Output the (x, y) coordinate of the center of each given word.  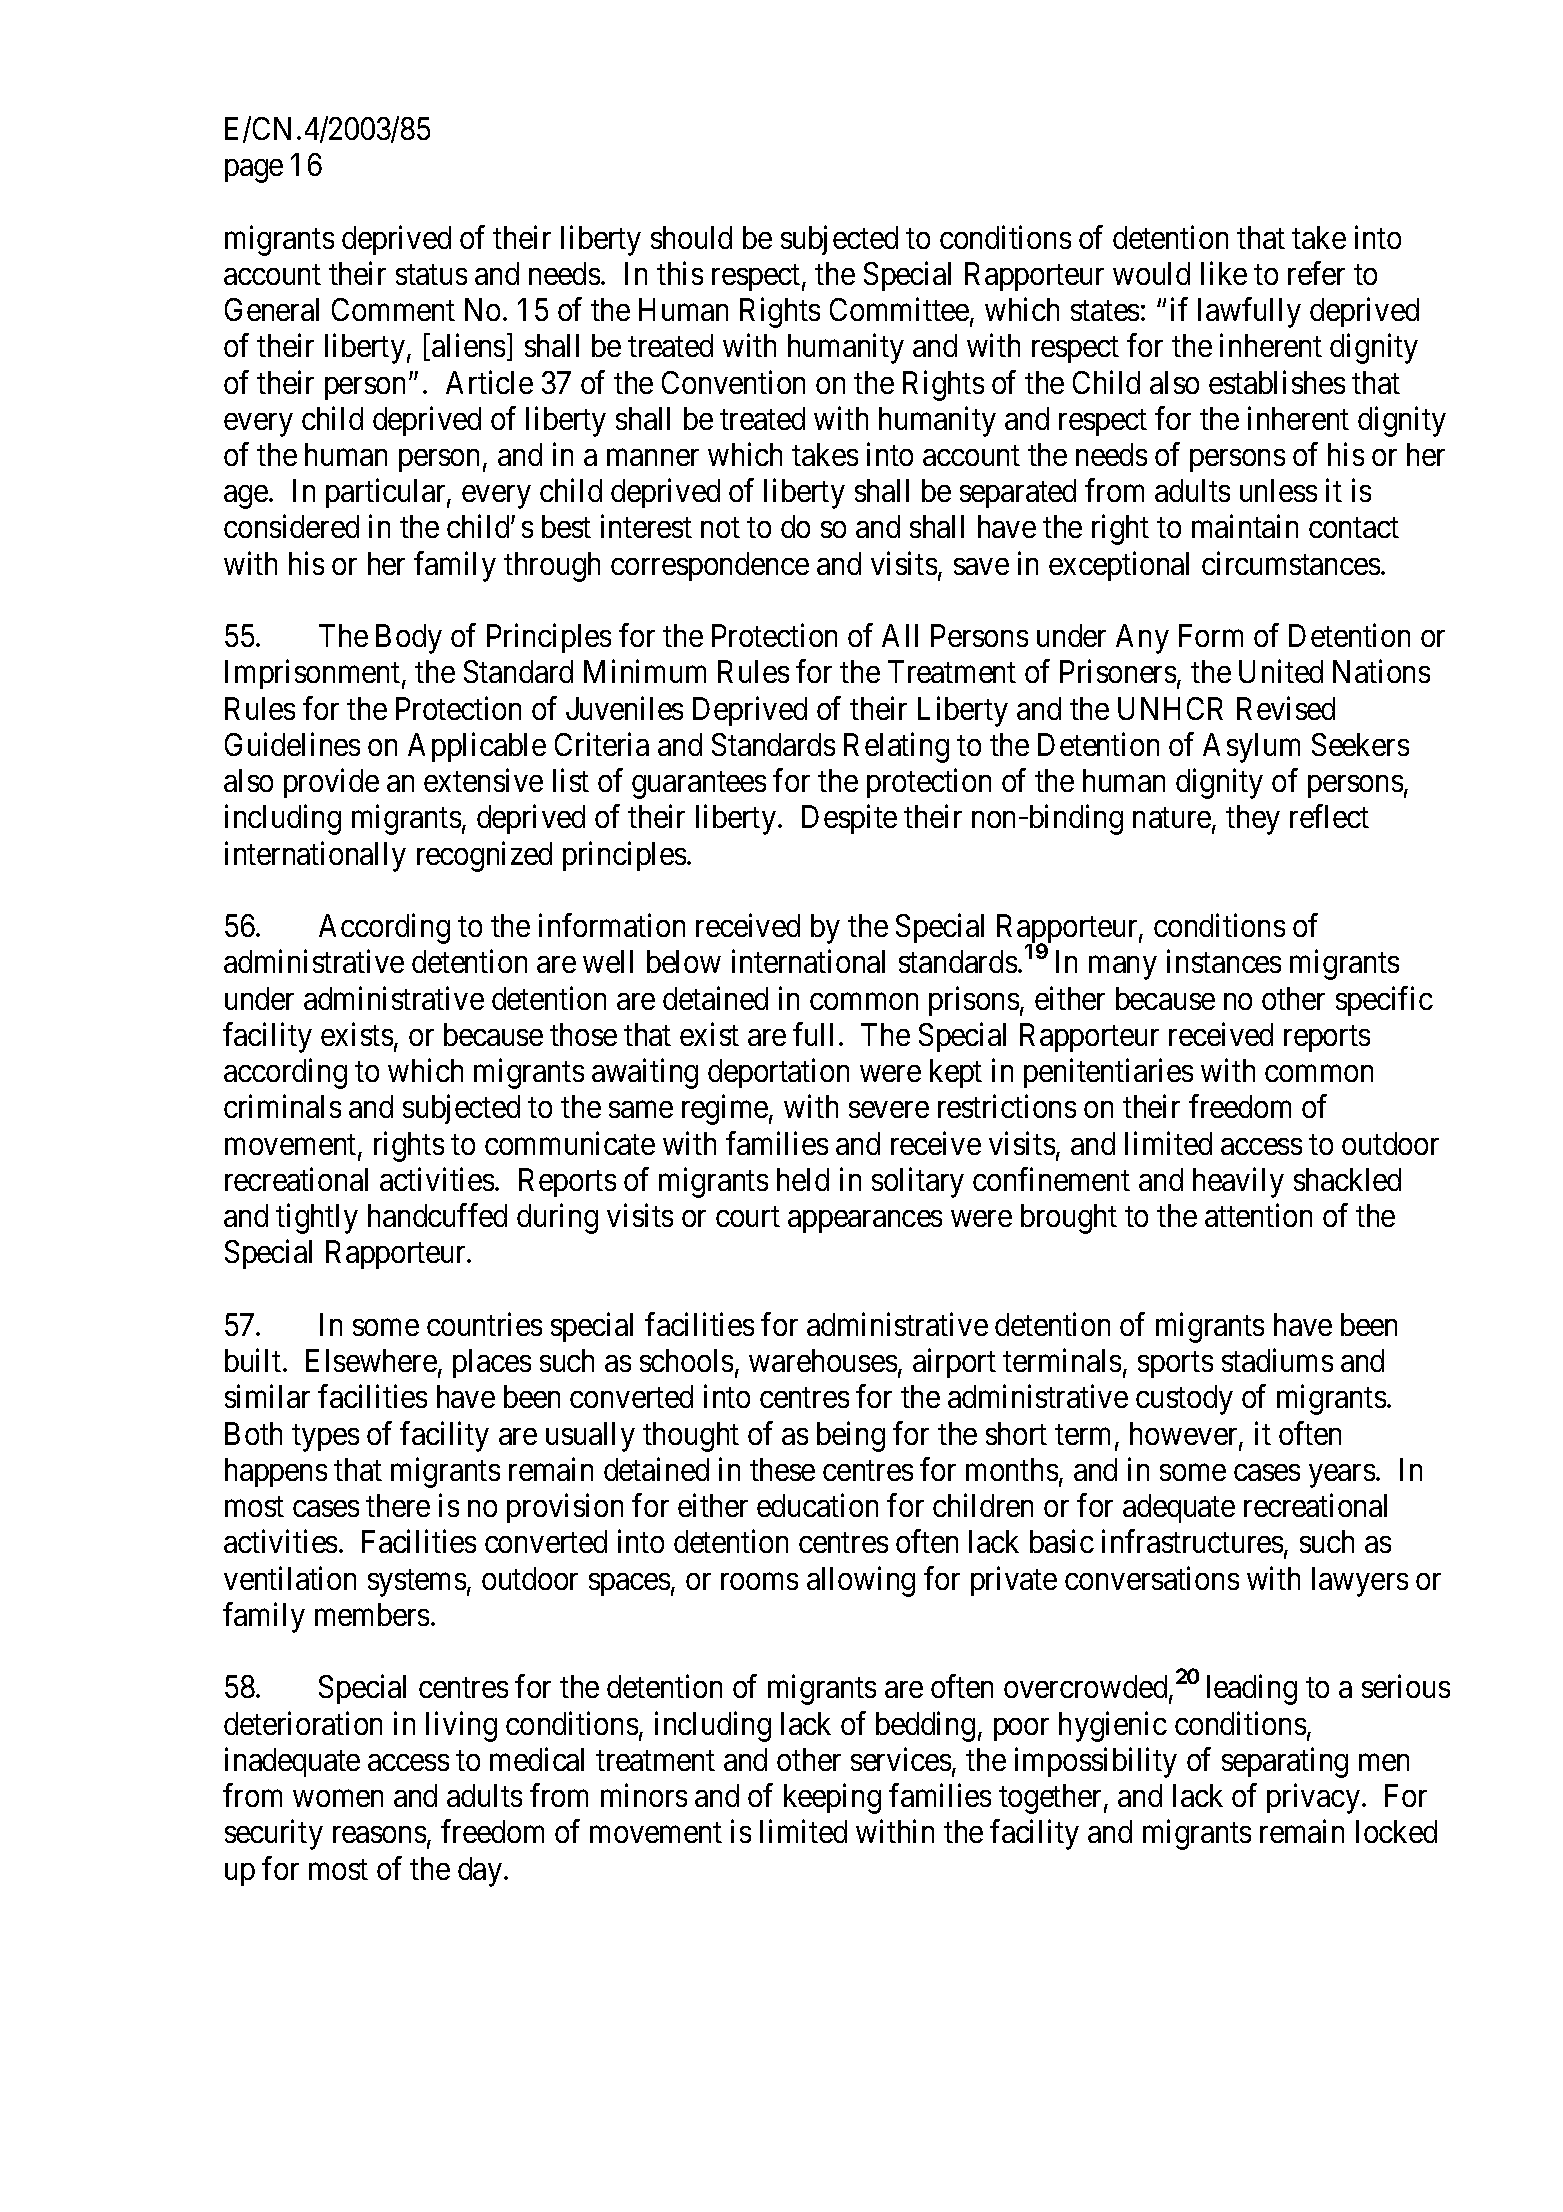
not (720, 528)
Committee (900, 311)
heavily (1238, 1182)
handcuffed (437, 1215)
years (1342, 1476)
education (817, 1505)
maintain (1245, 526)
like (1224, 273)
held (803, 1179)
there (398, 1505)
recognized (484, 856)
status (431, 275)
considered (291, 526)
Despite (849, 819)
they (1253, 820)
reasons (379, 1835)
